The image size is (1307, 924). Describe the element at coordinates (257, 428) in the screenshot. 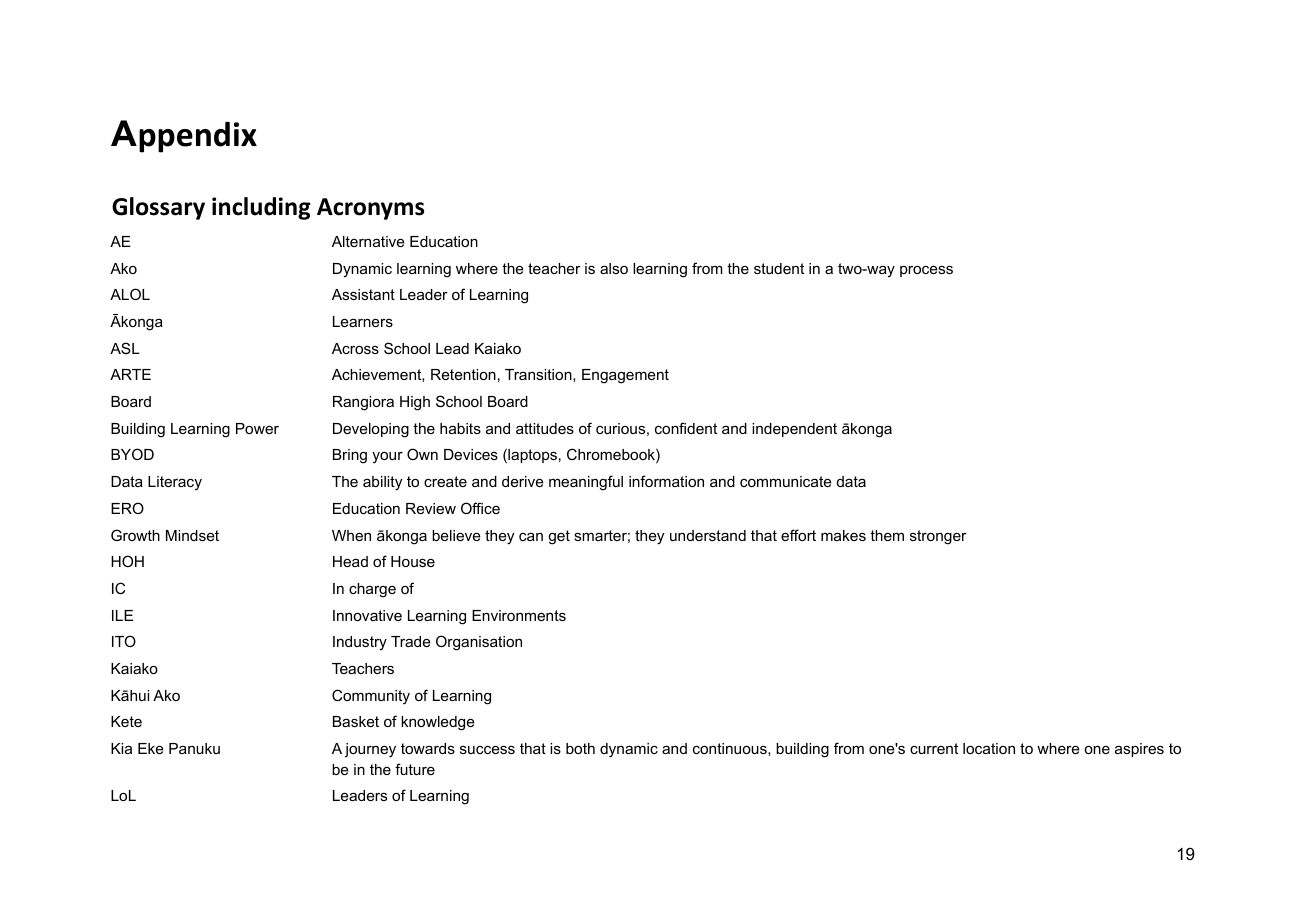

I see `Power` at that location.
